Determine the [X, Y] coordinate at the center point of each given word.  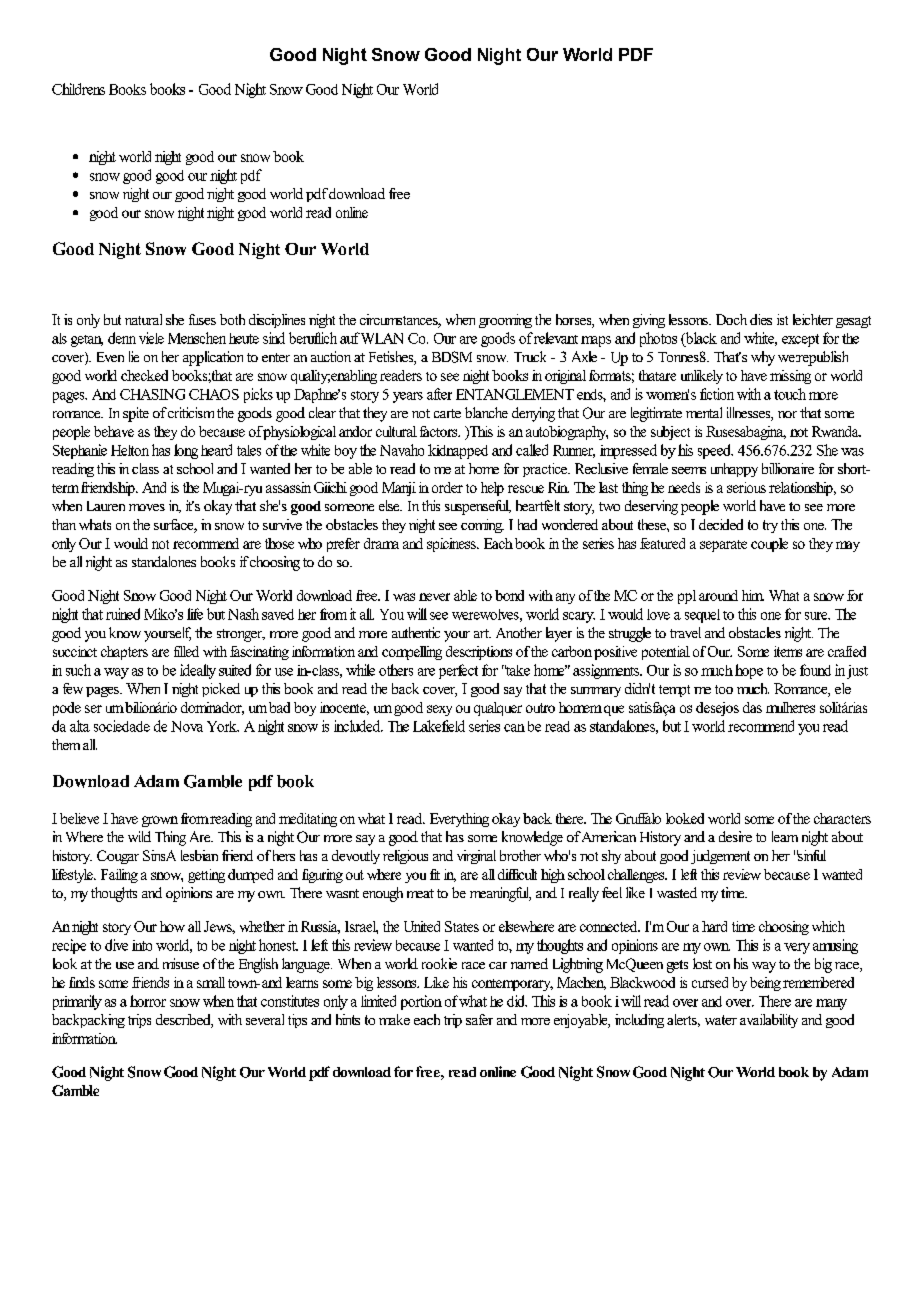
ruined [123, 614]
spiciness [452, 545]
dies [761, 319]
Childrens [78, 89]
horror [148, 1001]
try [770, 526]
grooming [505, 321]
